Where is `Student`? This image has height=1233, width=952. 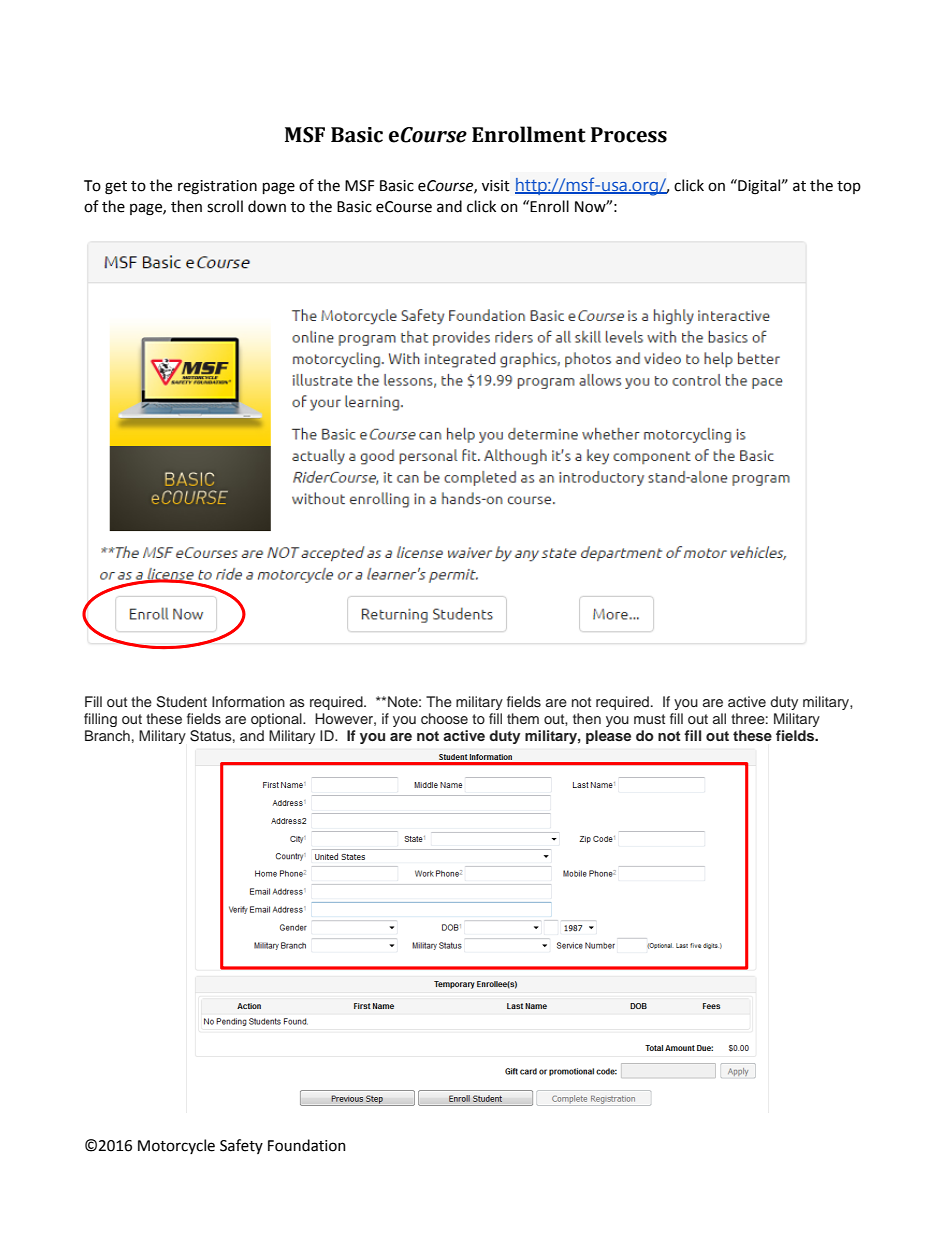
Student is located at coordinates (181, 702).
